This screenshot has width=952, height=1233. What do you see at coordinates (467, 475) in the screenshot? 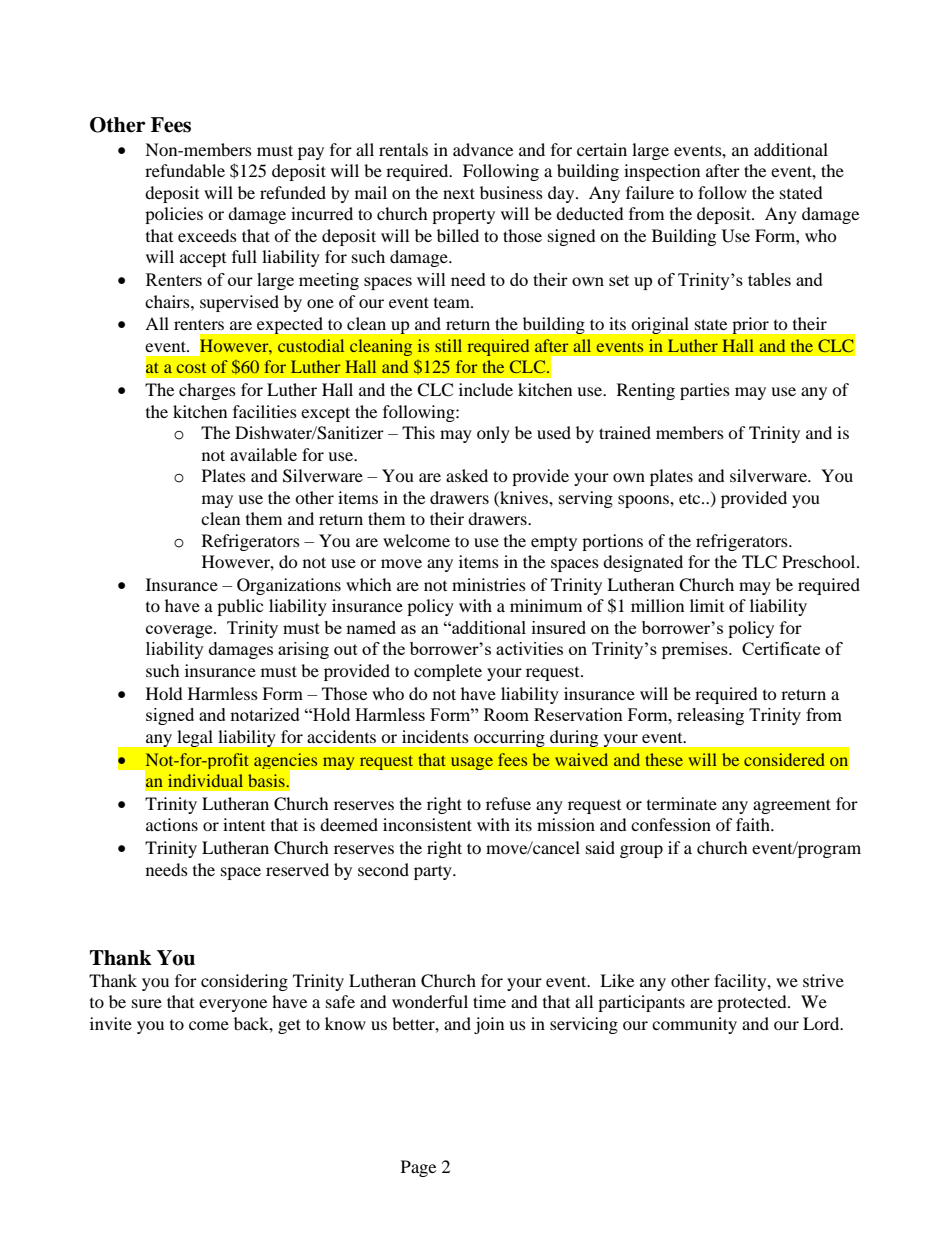
I see `asked` at bounding box center [467, 475].
